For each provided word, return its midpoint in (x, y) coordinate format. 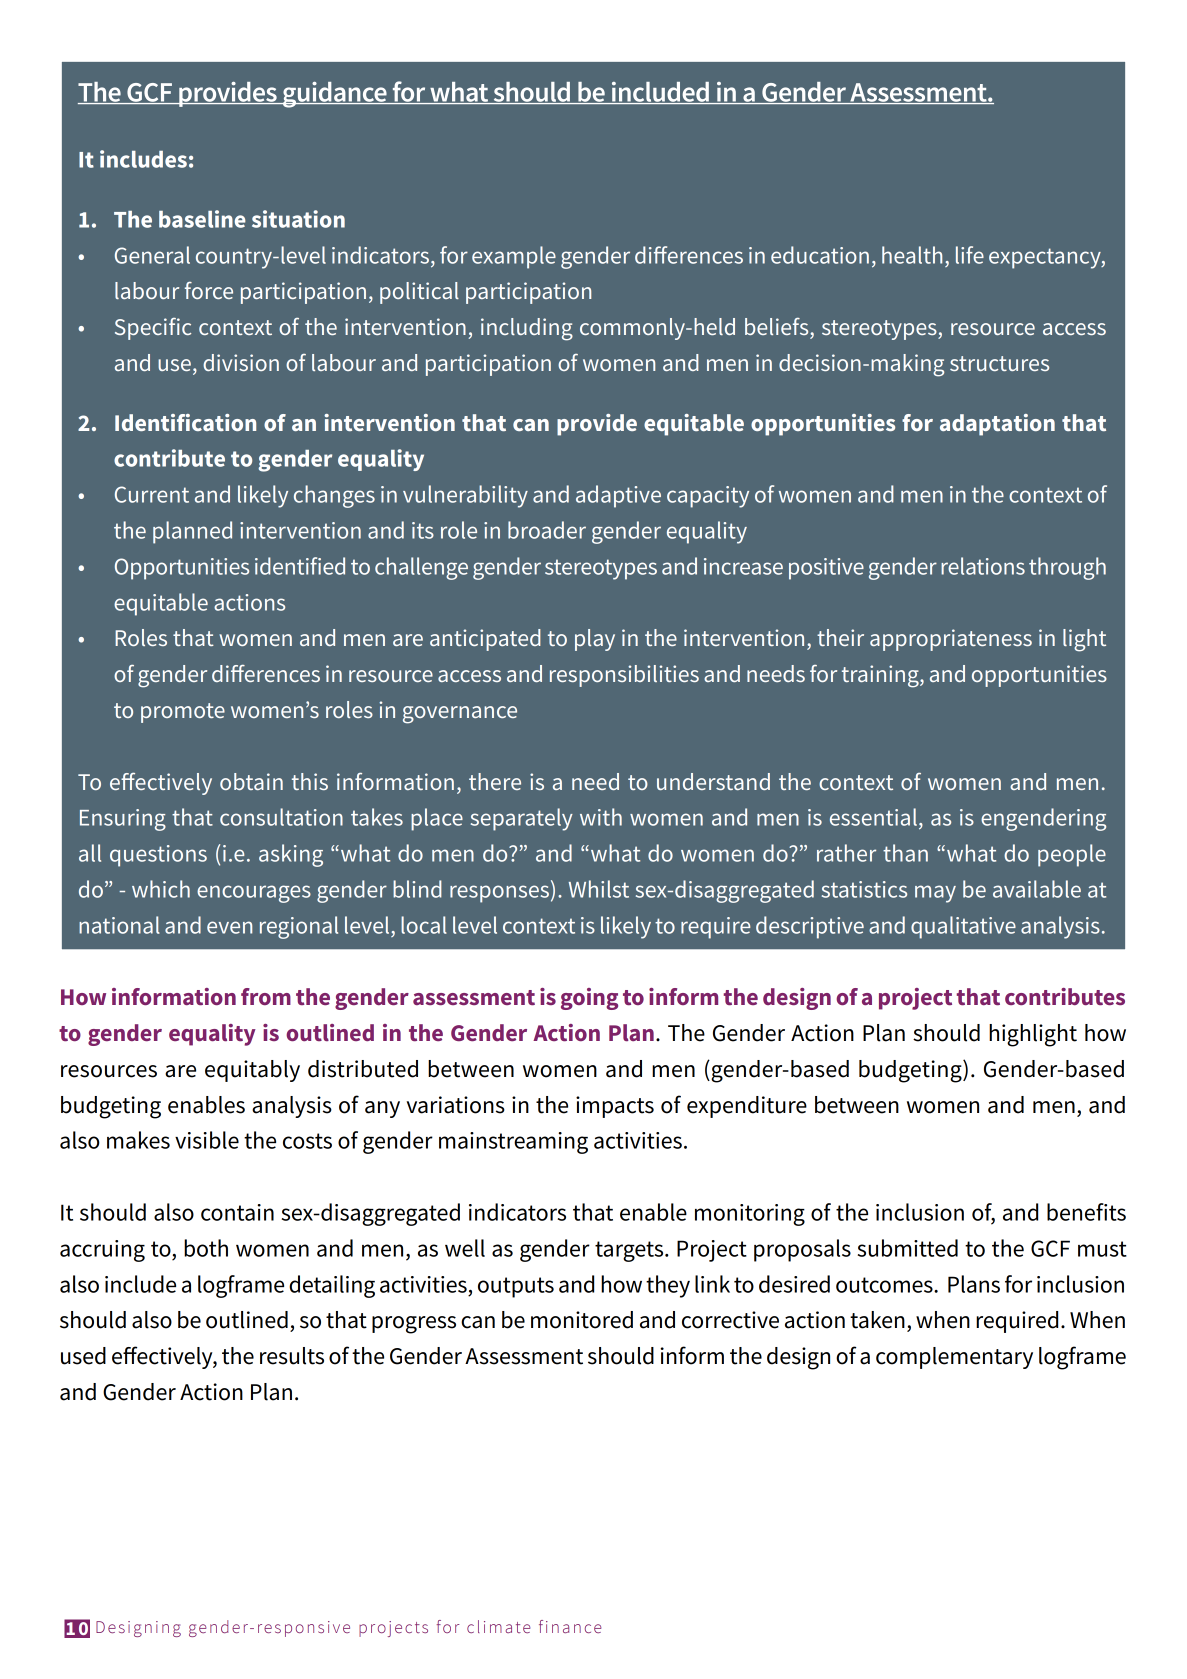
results (292, 1356)
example (514, 257)
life (970, 255)
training (881, 676)
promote (183, 713)
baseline (202, 219)
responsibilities (624, 676)
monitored (582, 1320)
